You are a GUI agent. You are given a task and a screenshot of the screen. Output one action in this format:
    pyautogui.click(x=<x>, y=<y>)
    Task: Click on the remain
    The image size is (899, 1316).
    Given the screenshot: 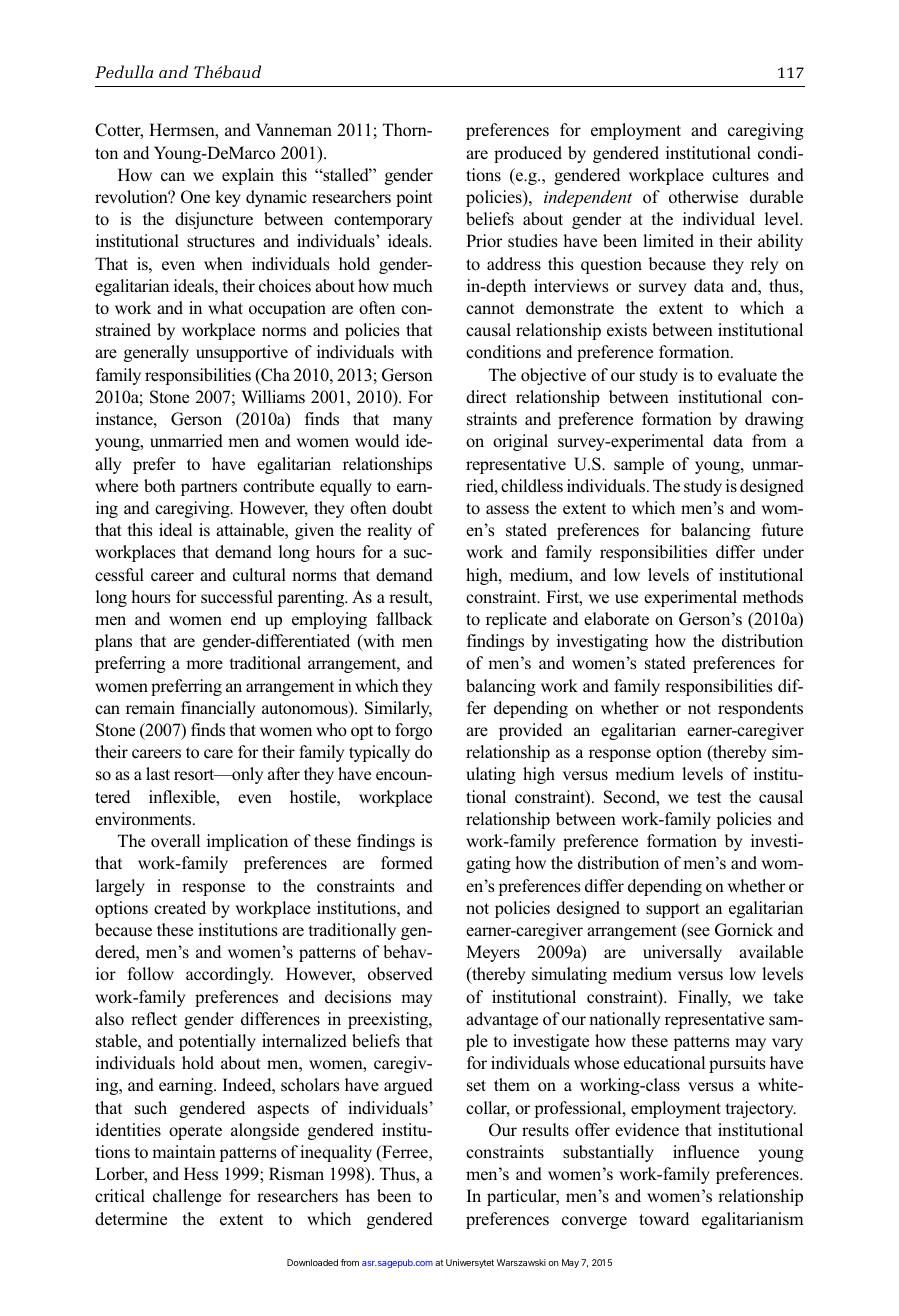 What is the action you would take?
    pyautogui.click(x=150, y=708)
